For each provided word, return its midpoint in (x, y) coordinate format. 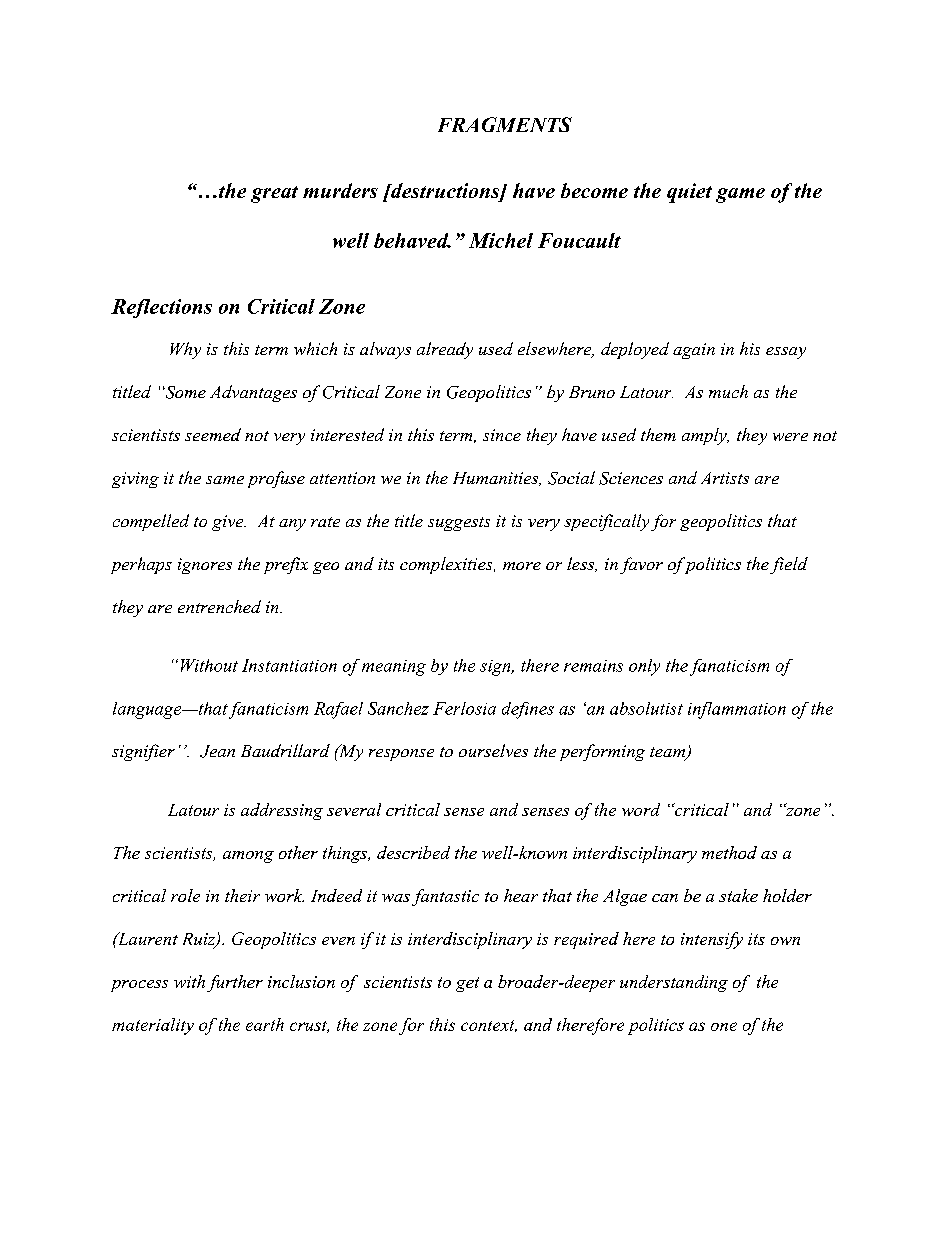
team (669, 753)
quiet (689, 193)
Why (185, 350)
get (467, 984)
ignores (205, 566)
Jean (217, 751)
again (694, 351)
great (274, 194)
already (445, 350)
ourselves (493, 750)
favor (641, 565)
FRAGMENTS (505, 124)
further (235, 983)
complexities (447, 565)
